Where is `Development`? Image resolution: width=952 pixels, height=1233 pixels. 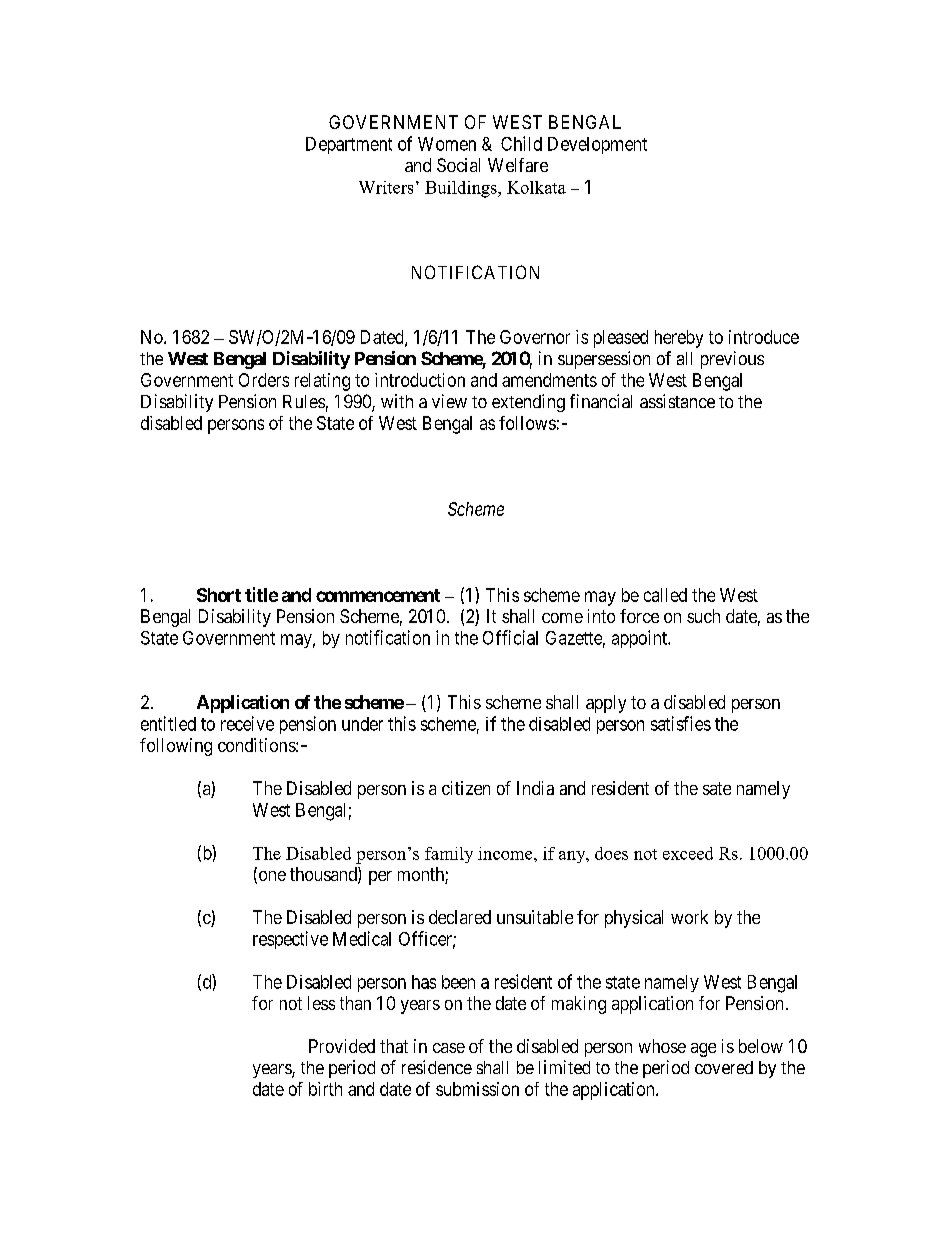 Development is located at coordinates (597, 145).
